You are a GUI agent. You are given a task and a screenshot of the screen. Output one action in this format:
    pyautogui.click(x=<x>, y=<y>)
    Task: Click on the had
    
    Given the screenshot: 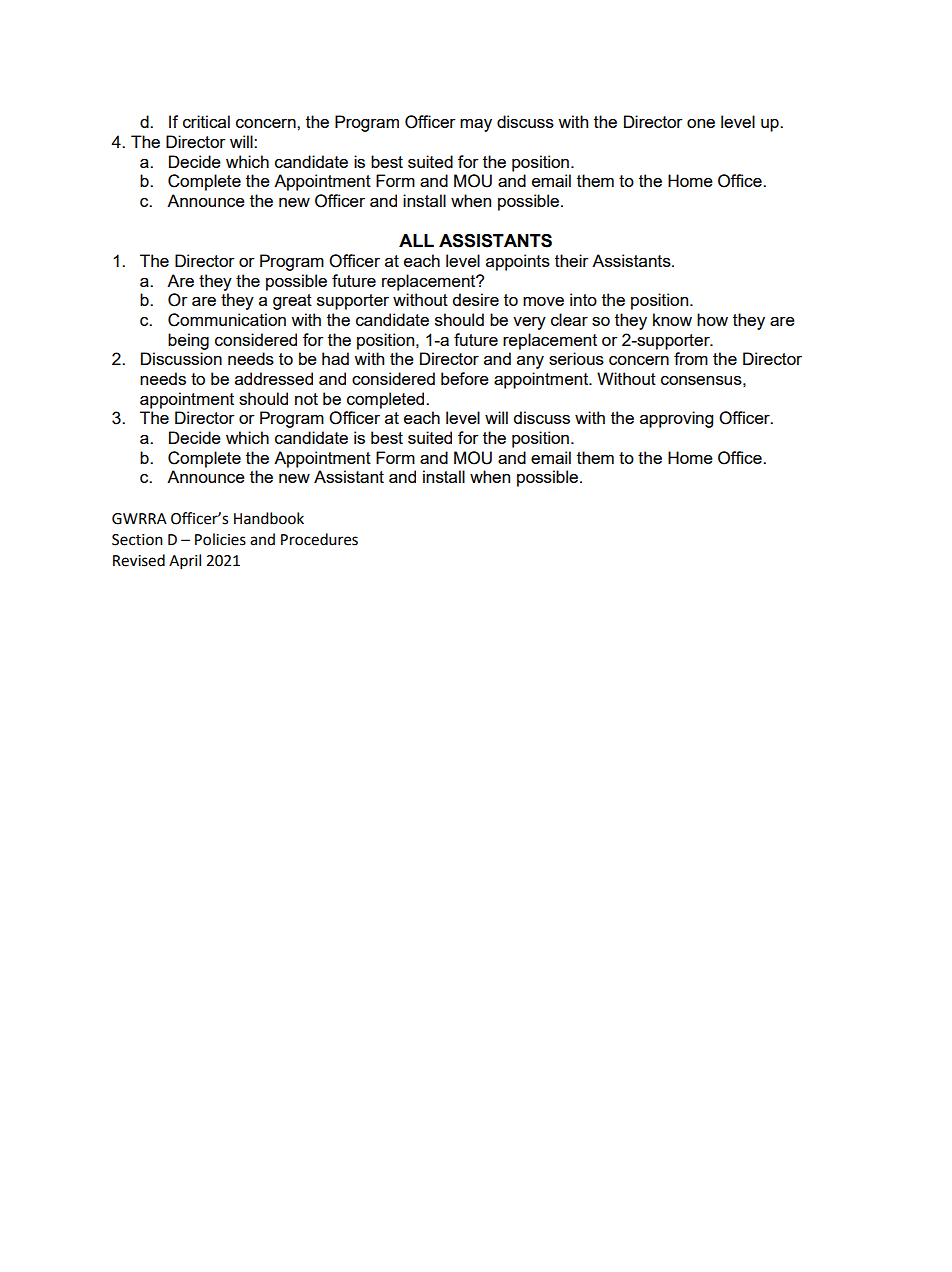 What is the action you would take?
    pyautogui.click(x=335, y=358)
